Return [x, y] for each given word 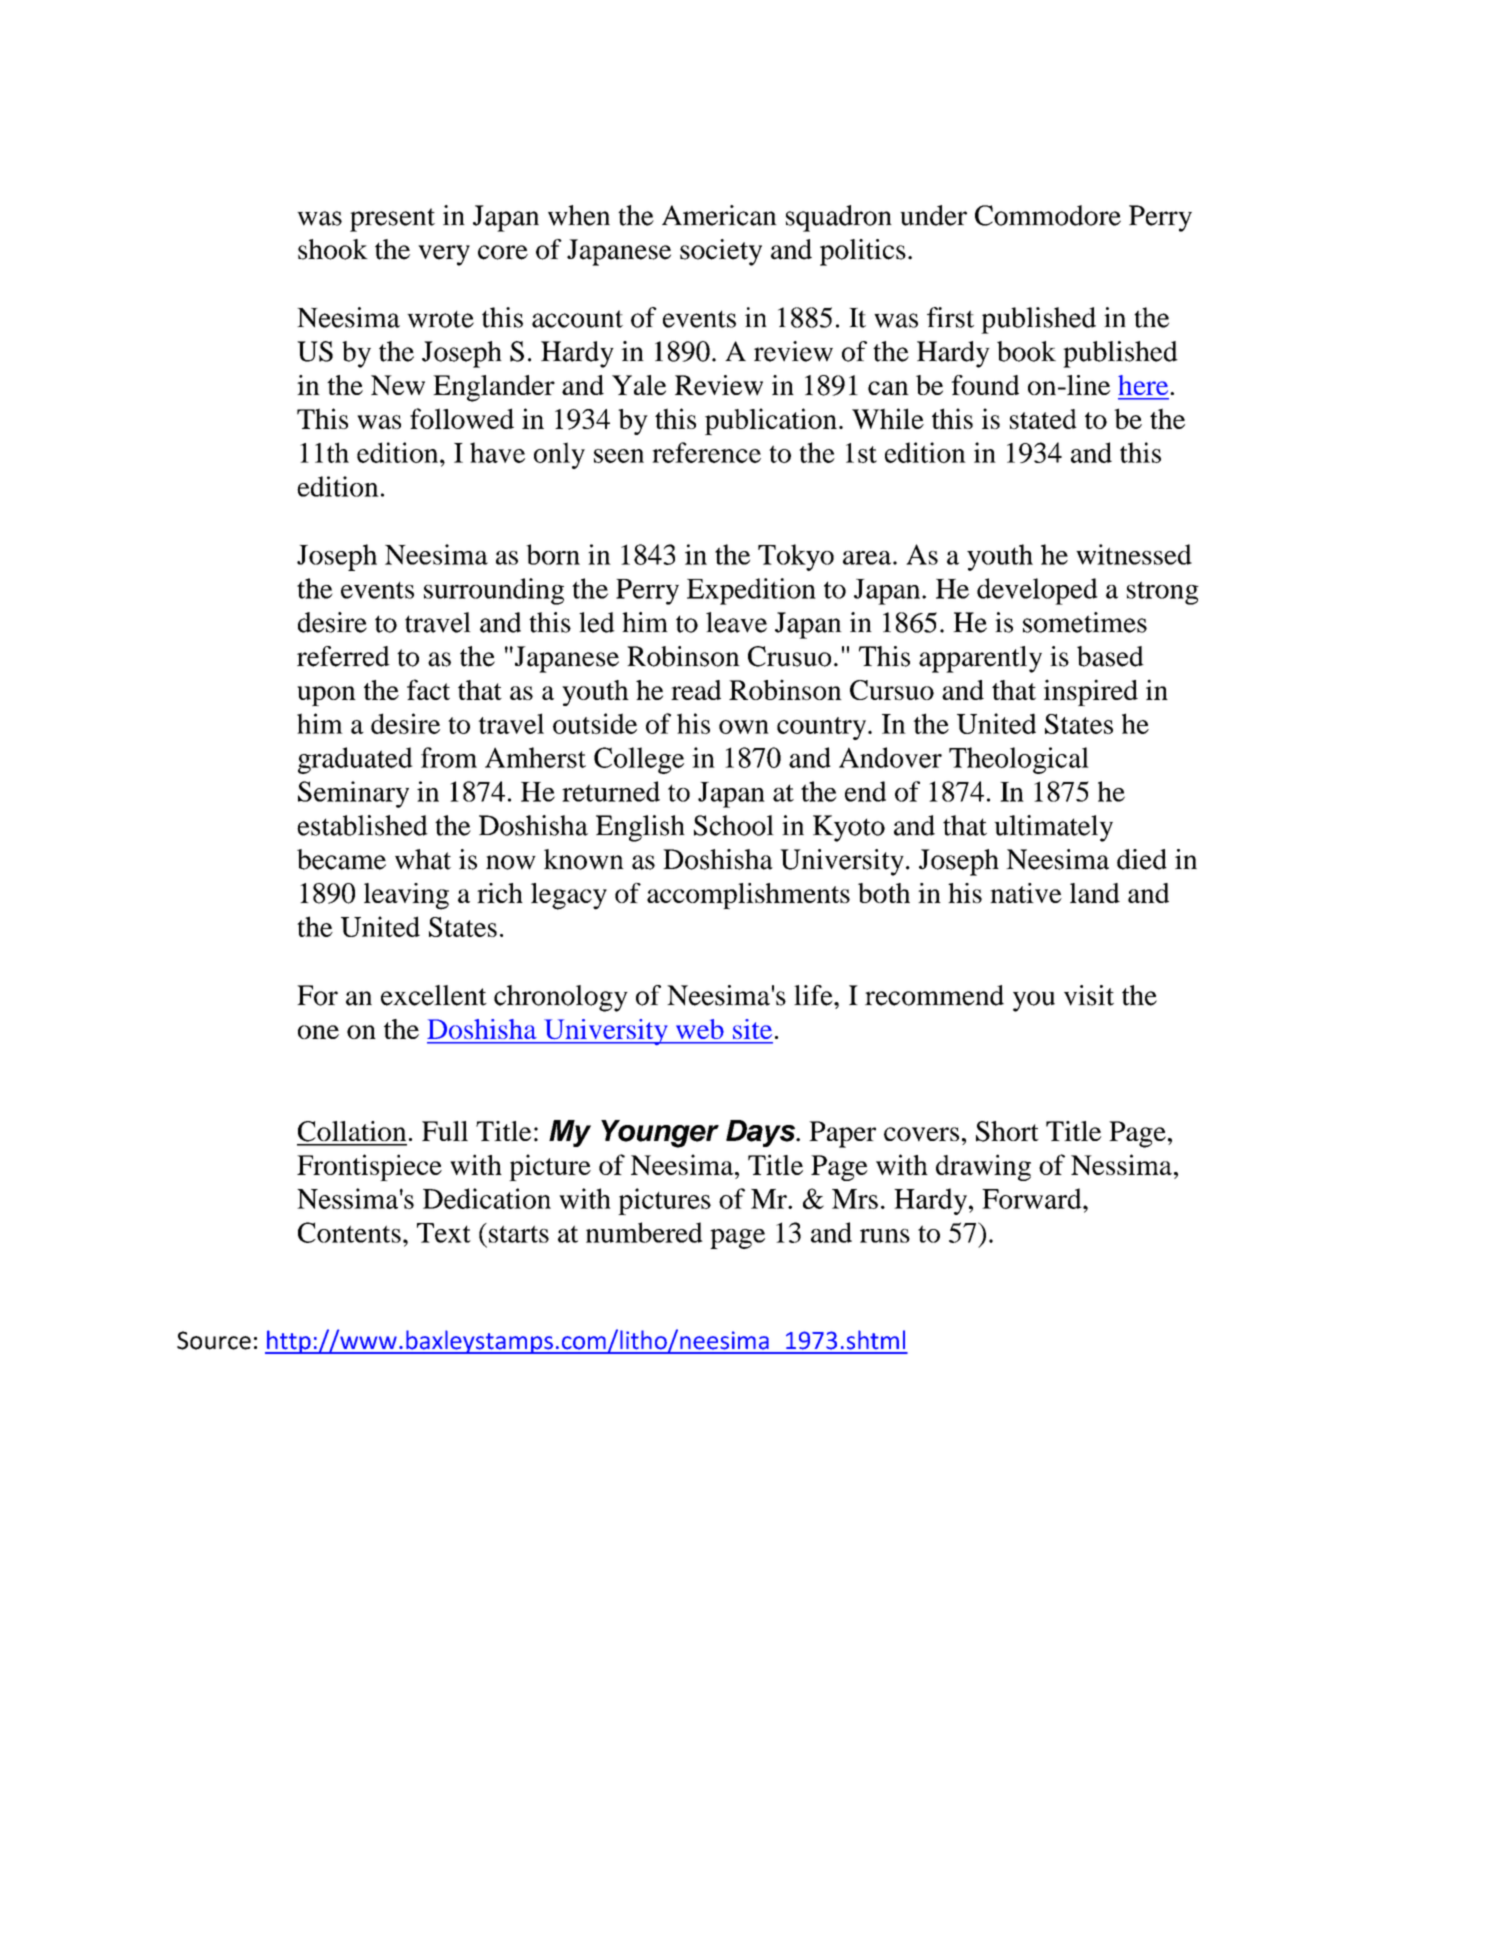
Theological [1019, 760]
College [639, 760]
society [721, 252]
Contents [349, 1232]
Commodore [1048, 215]
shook [333, 249]
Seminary [353, 794]
